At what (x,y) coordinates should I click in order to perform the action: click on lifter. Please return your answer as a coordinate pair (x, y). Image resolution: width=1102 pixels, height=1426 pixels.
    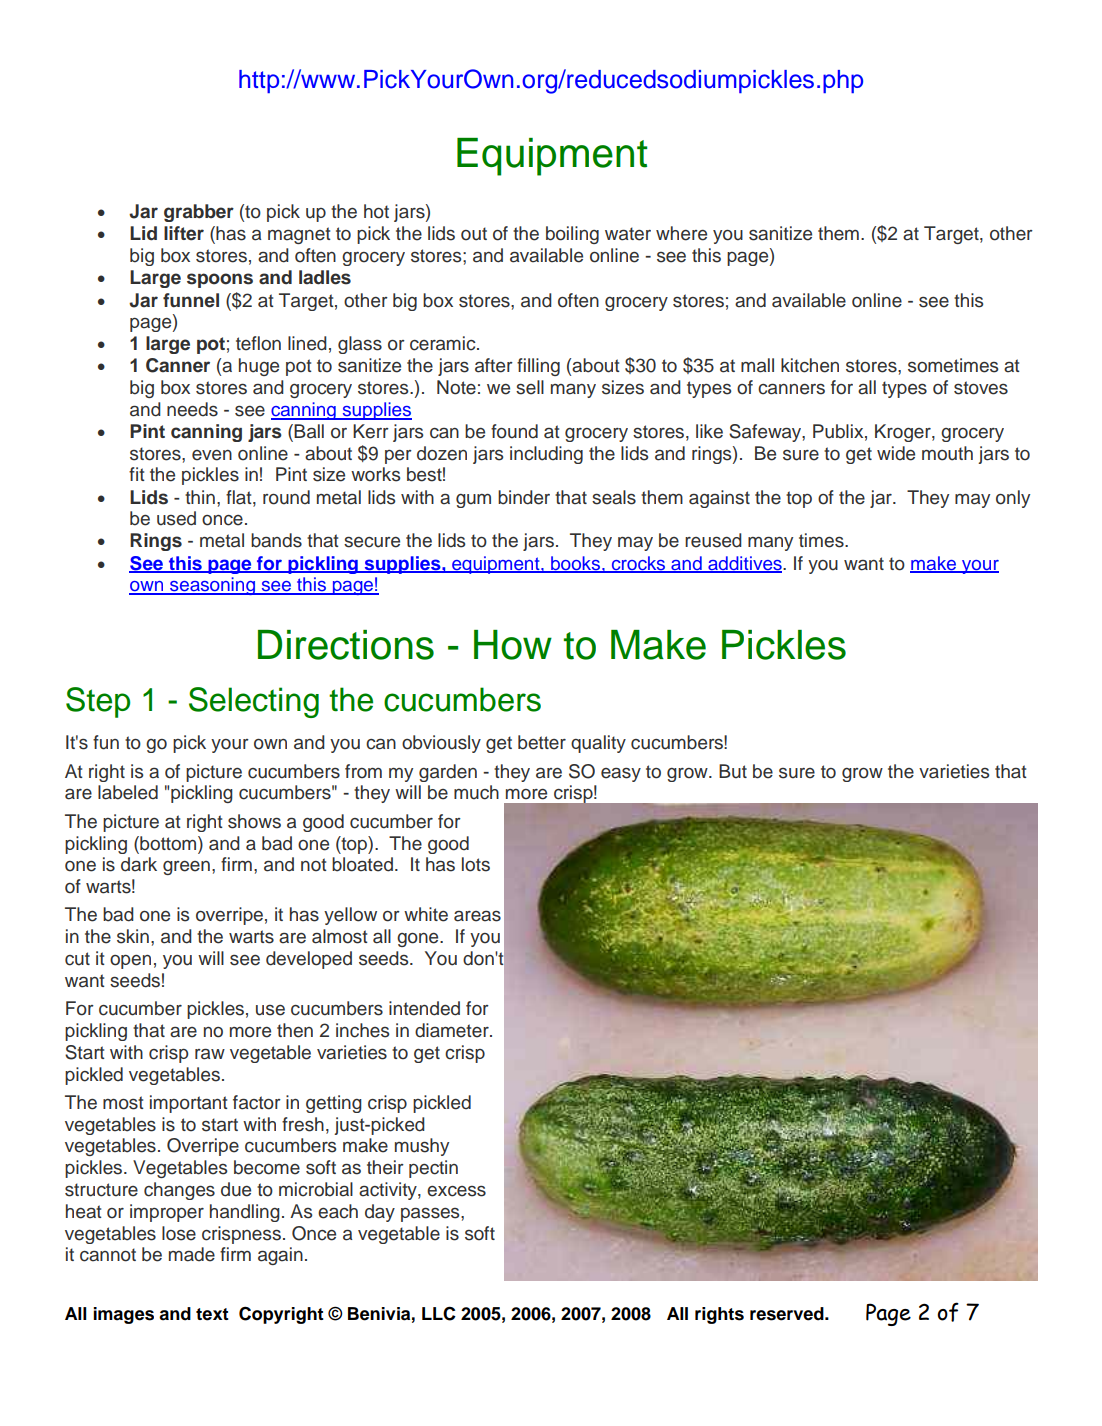
    Looking at the image, I should click on (184, 233).
